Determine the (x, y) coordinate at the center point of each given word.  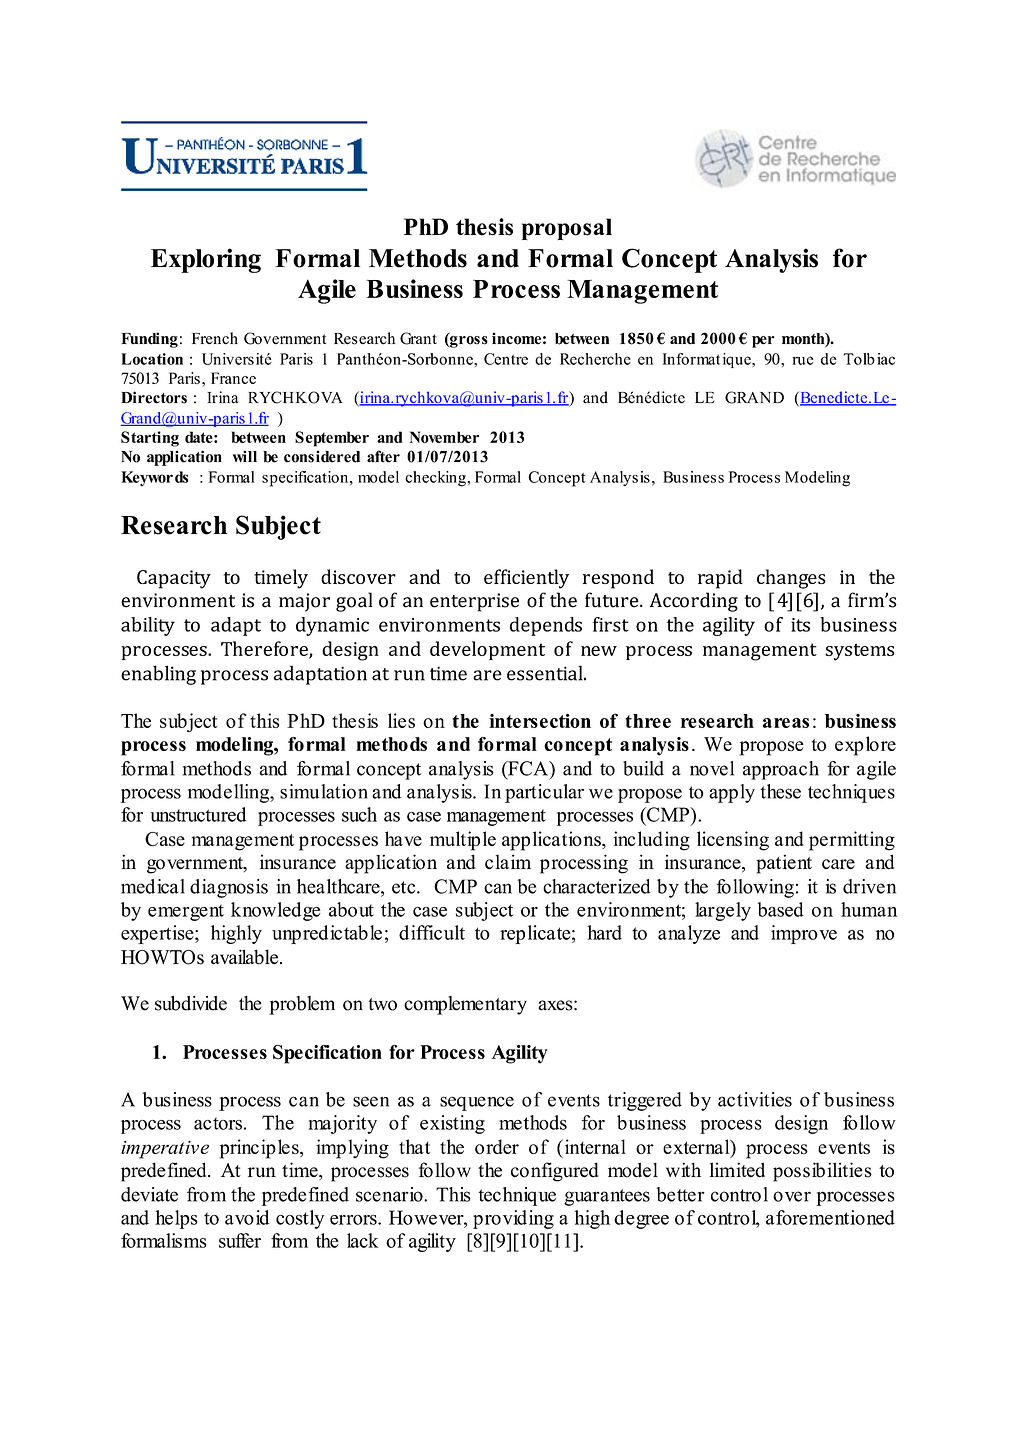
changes (791, 579)
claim (508, 862)
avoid (247, 1217)
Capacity (174, 579)
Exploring (206, 260)
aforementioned (830, 1217)
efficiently (526, 579)
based (781, 909)
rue (802, 360)
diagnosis (229, 888)
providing (513, 1219)
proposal (567, 229)
